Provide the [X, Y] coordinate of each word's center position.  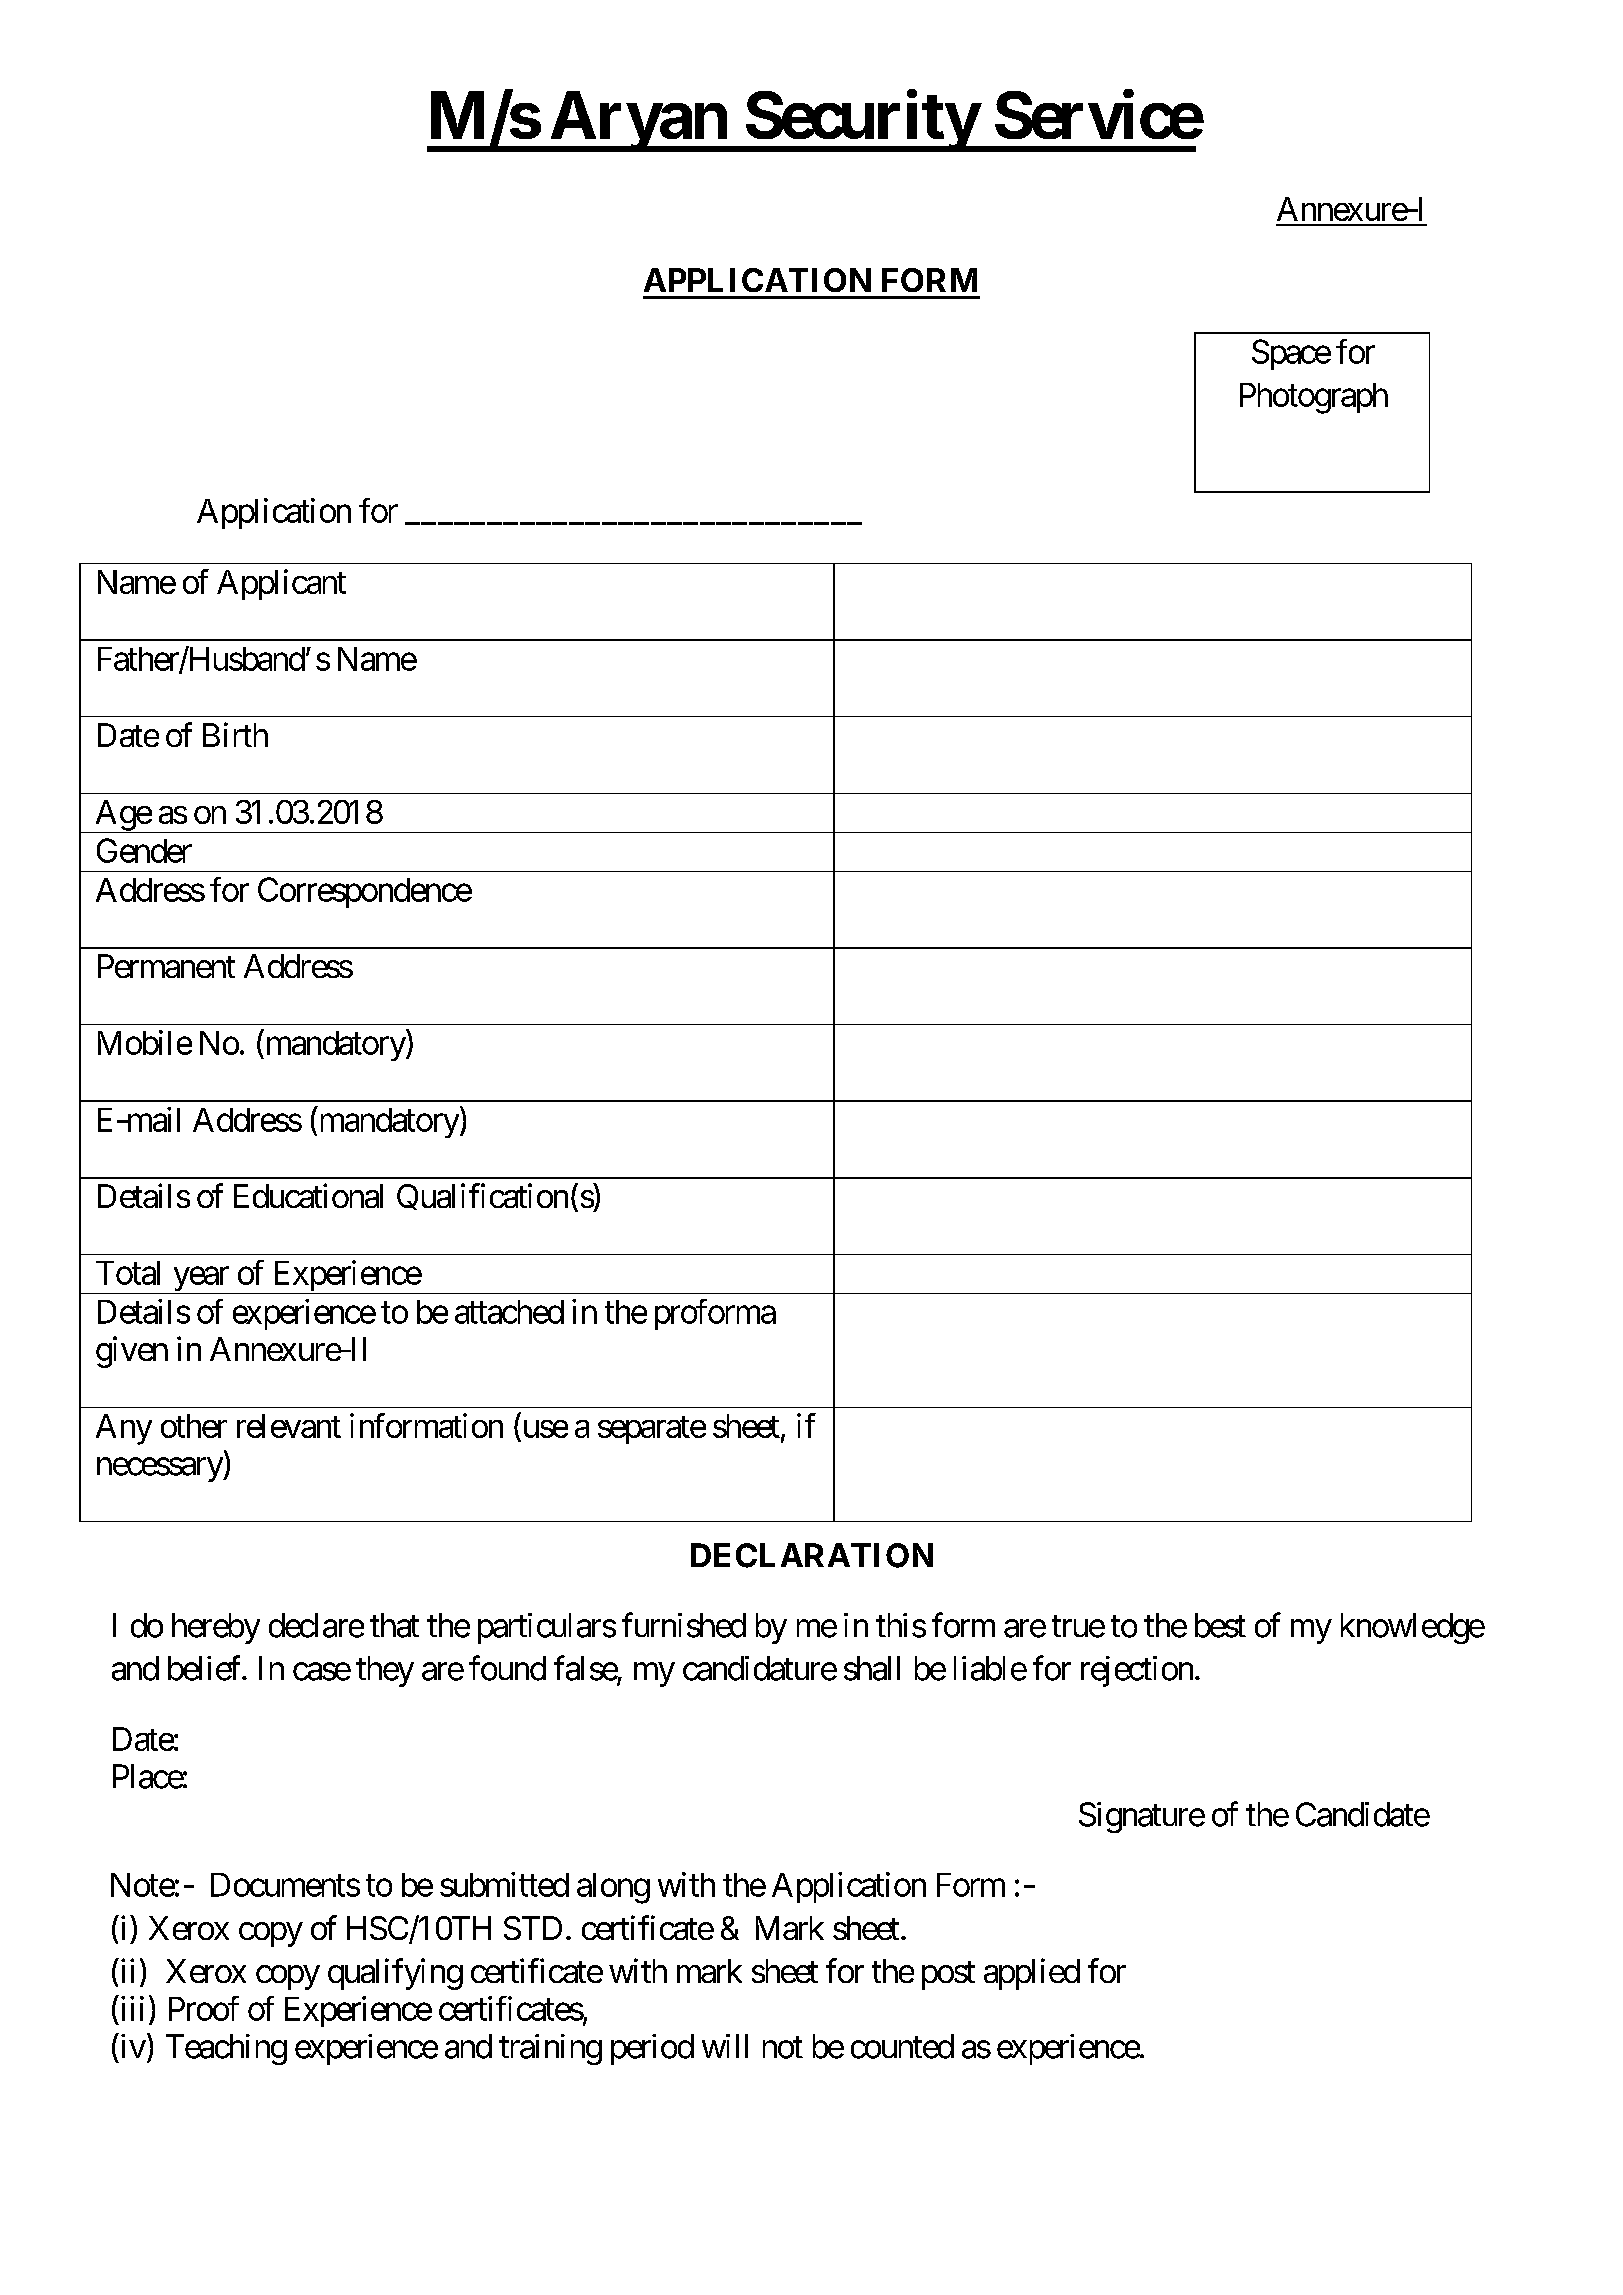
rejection [1137, 1671]
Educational [308, 1195]
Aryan [637, 121]
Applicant [281, 584]
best [1220, 1625]
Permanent [166, 966]
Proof [204, 2008]
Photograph [1314, 398]
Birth [235, 734]
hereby [216, 1628]
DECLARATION [812, 1555]
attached [509, 1312]
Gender [144, 850]
